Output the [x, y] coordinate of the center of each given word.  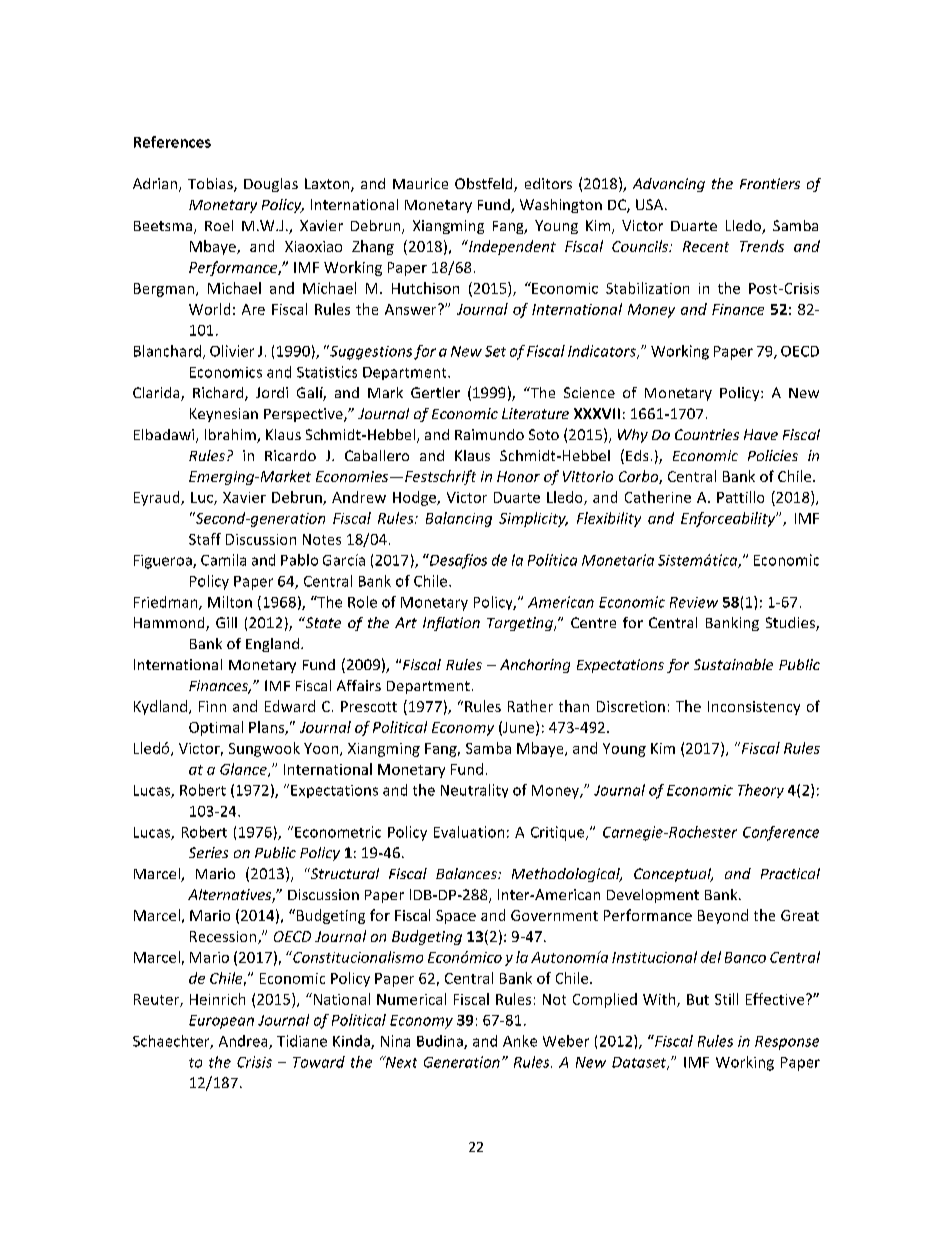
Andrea [244, 1042]
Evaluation [469, 832]
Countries [707, 434]
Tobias [211, 185]
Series [208, 852]
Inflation [451, 624]
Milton [230, 602]
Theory [761, 791]
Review [694, 602]
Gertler [435, 392]
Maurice [420, 183]
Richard [219, 394]
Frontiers [770, 183]
